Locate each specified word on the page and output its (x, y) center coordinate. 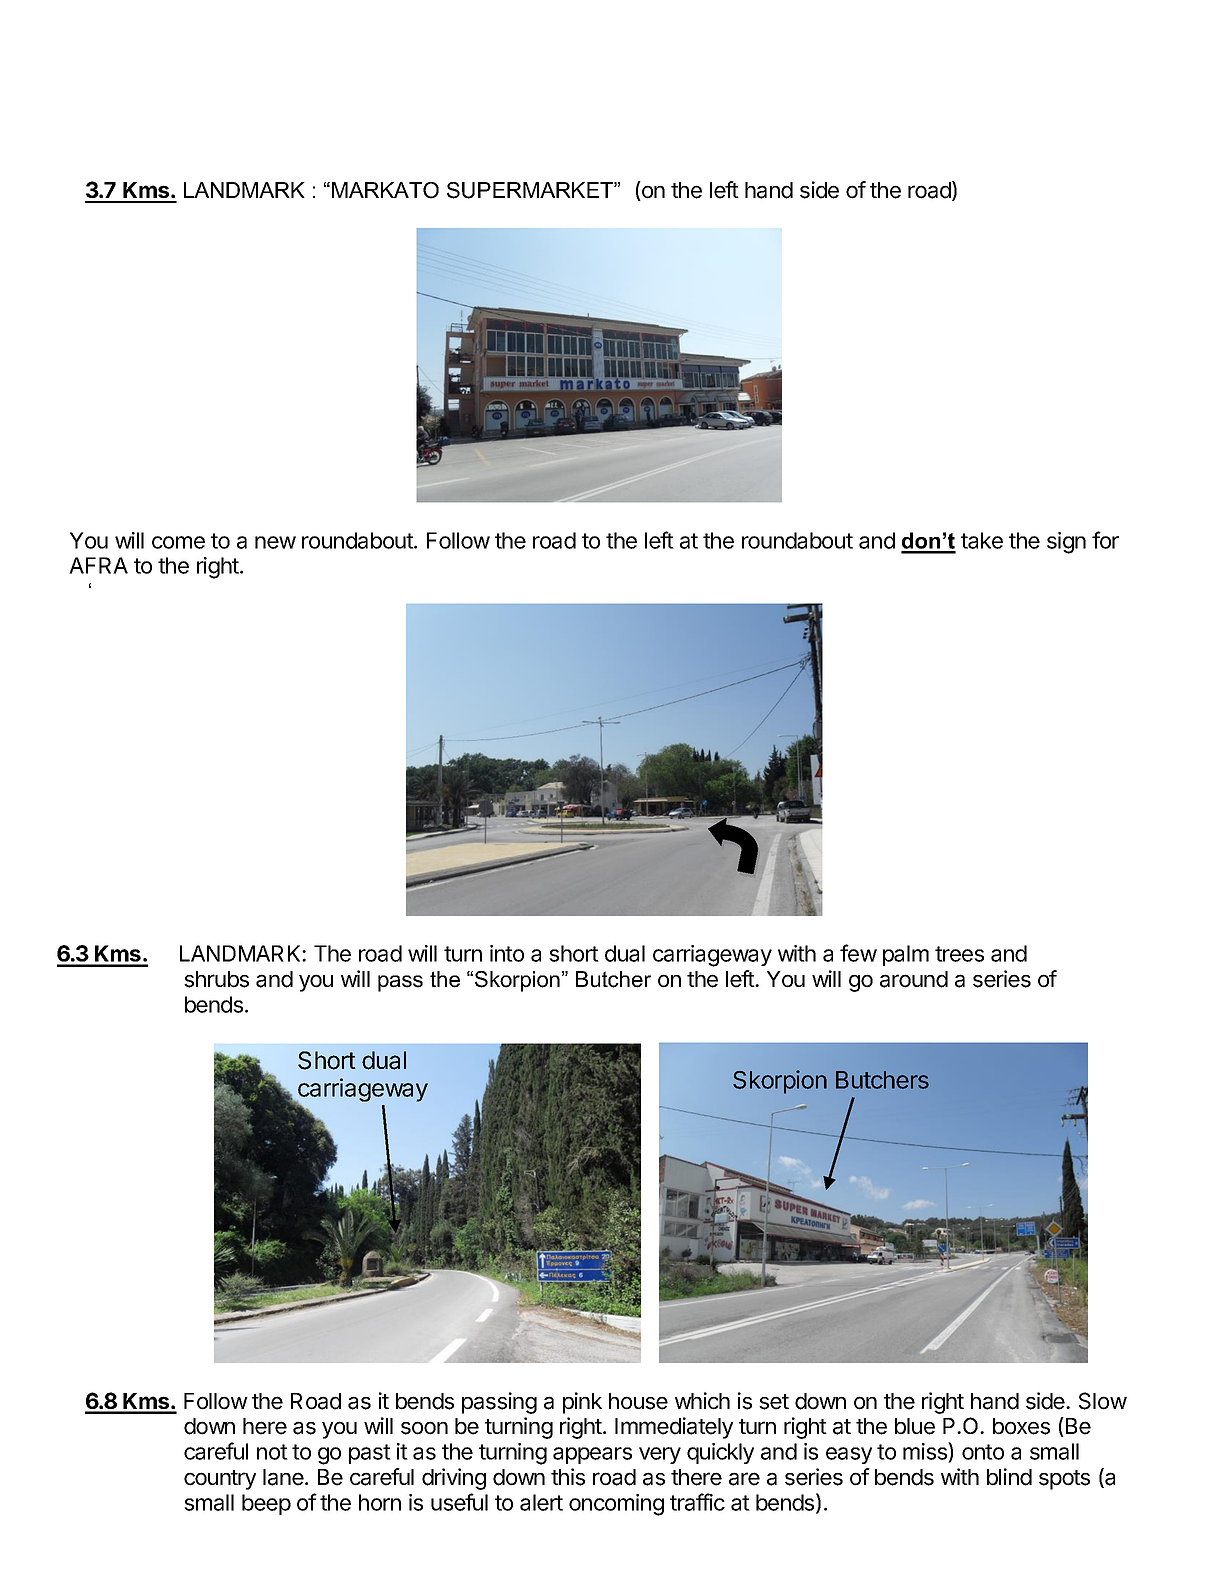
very (660, 1455)
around (914, 979)
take (982, 540)
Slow (1103, 1401)
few (858, 953)
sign (1066, 543)
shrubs (216, 979)
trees (959, 954)
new (275, 542)
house (638, 1401)
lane (284, 1477)
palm (906, 955)
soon (424, 1428)
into (507, 953)
